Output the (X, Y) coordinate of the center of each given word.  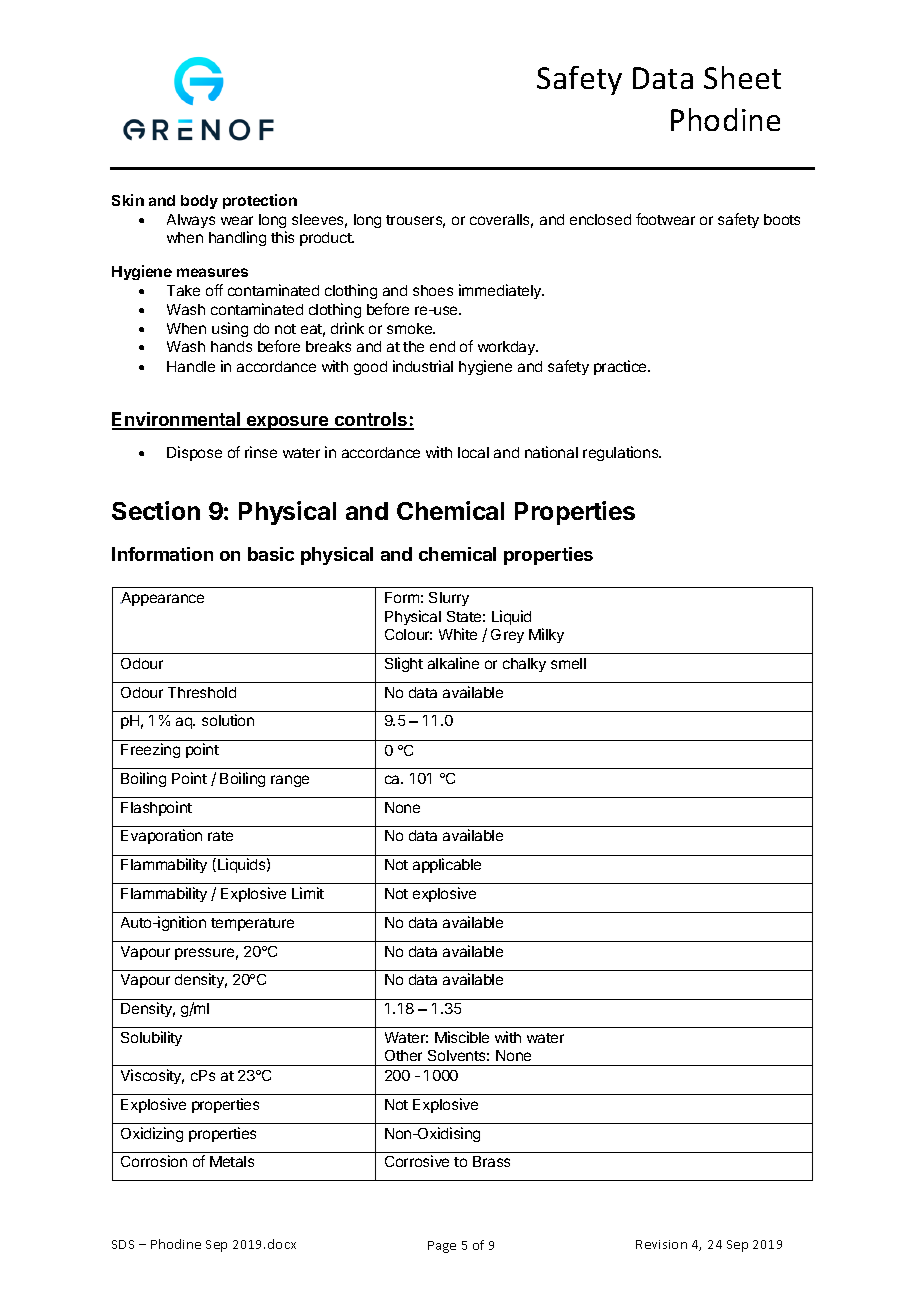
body (199, 202)
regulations (622, 453)
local (473, 452)
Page (442, 1247)
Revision (661, 1244)
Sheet (742, 77)
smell (568, 663)
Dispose (194, 453)
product (327, 239)
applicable (447, 865)
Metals (232, 1161)
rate (220, 836)
